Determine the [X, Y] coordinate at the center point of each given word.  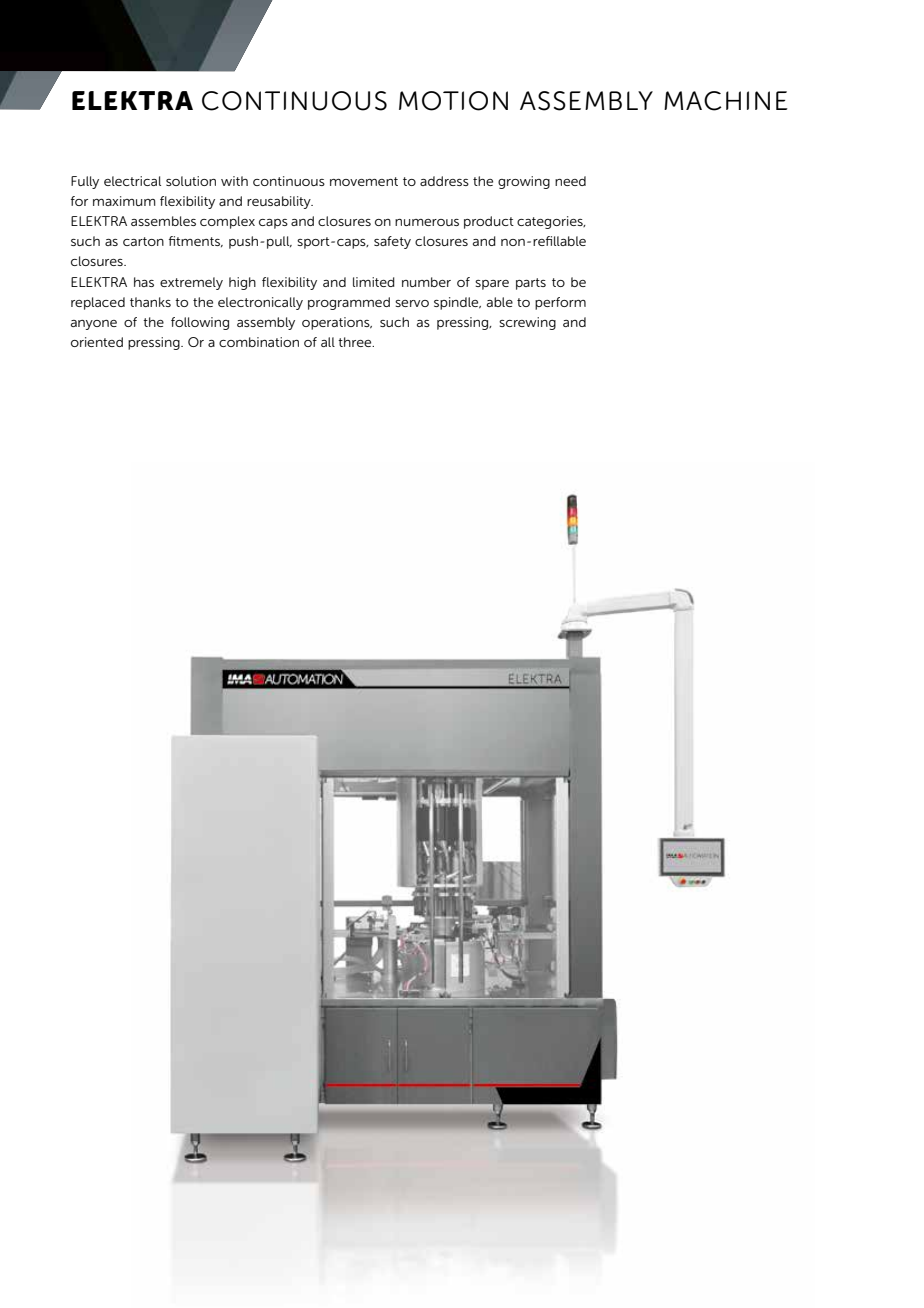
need [570, 181]
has [144, 282]
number [426, 282]
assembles [163, 221]
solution [191, 181]
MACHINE [726, 101]
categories [551, 222]
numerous [427, 222]
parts [531, 284]
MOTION [453, 101]
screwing [527, 323]
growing [524, 182]
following [200, 323]
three [356, 342]
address [444, 181]
